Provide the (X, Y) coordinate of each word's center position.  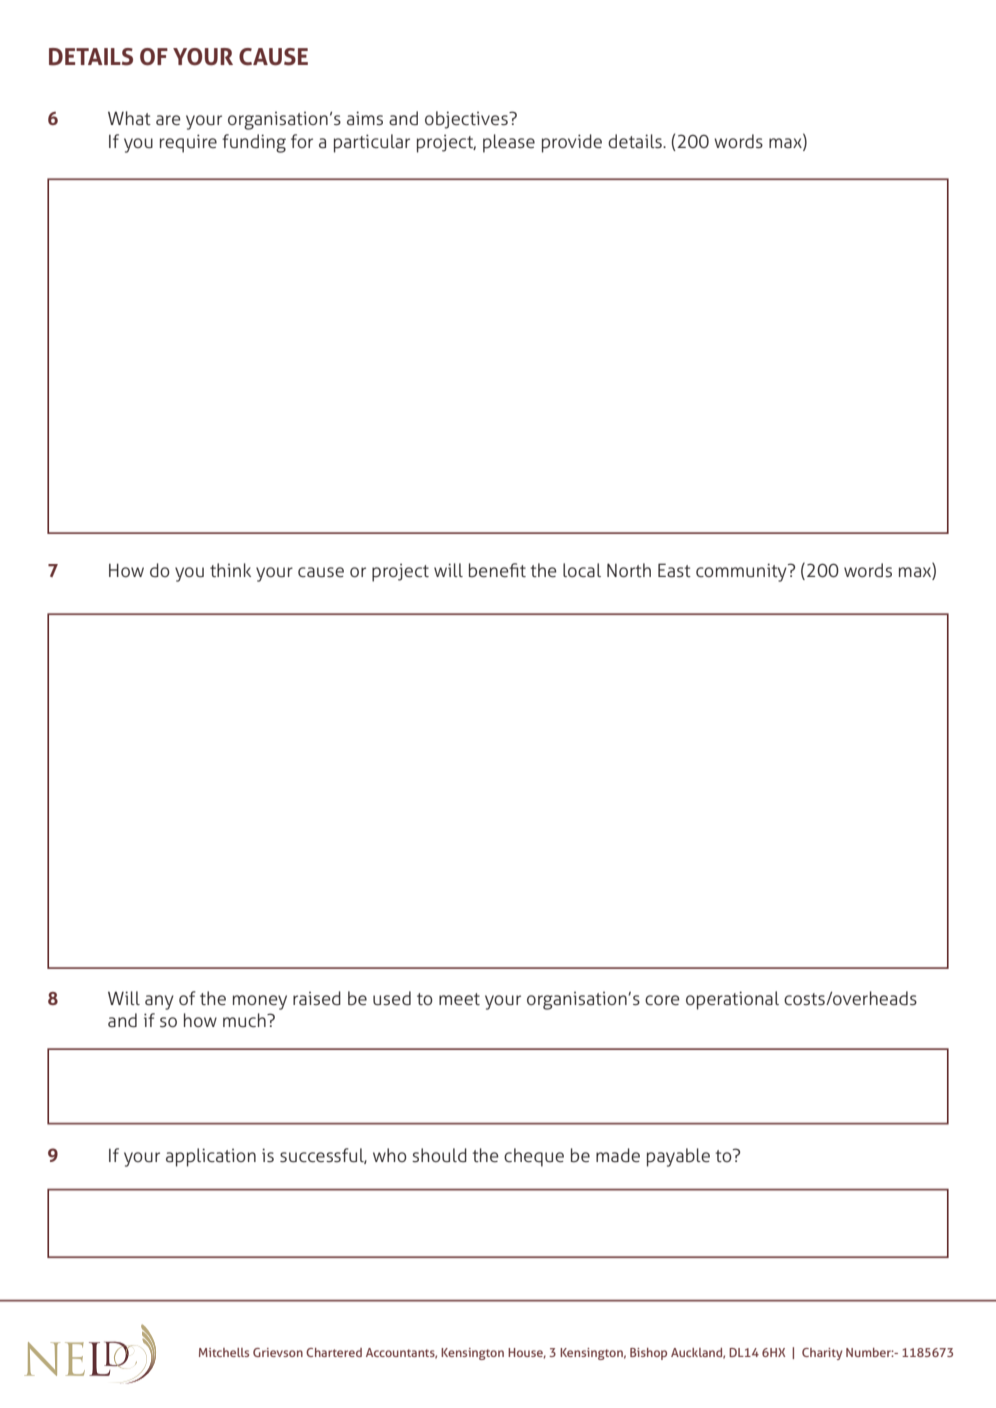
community (742, 572)
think (230, 570)
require (188, 143)
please (509, 143)
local (582, 570)
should (439, 1155)
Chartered (334, 1352)
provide (572, 143)
